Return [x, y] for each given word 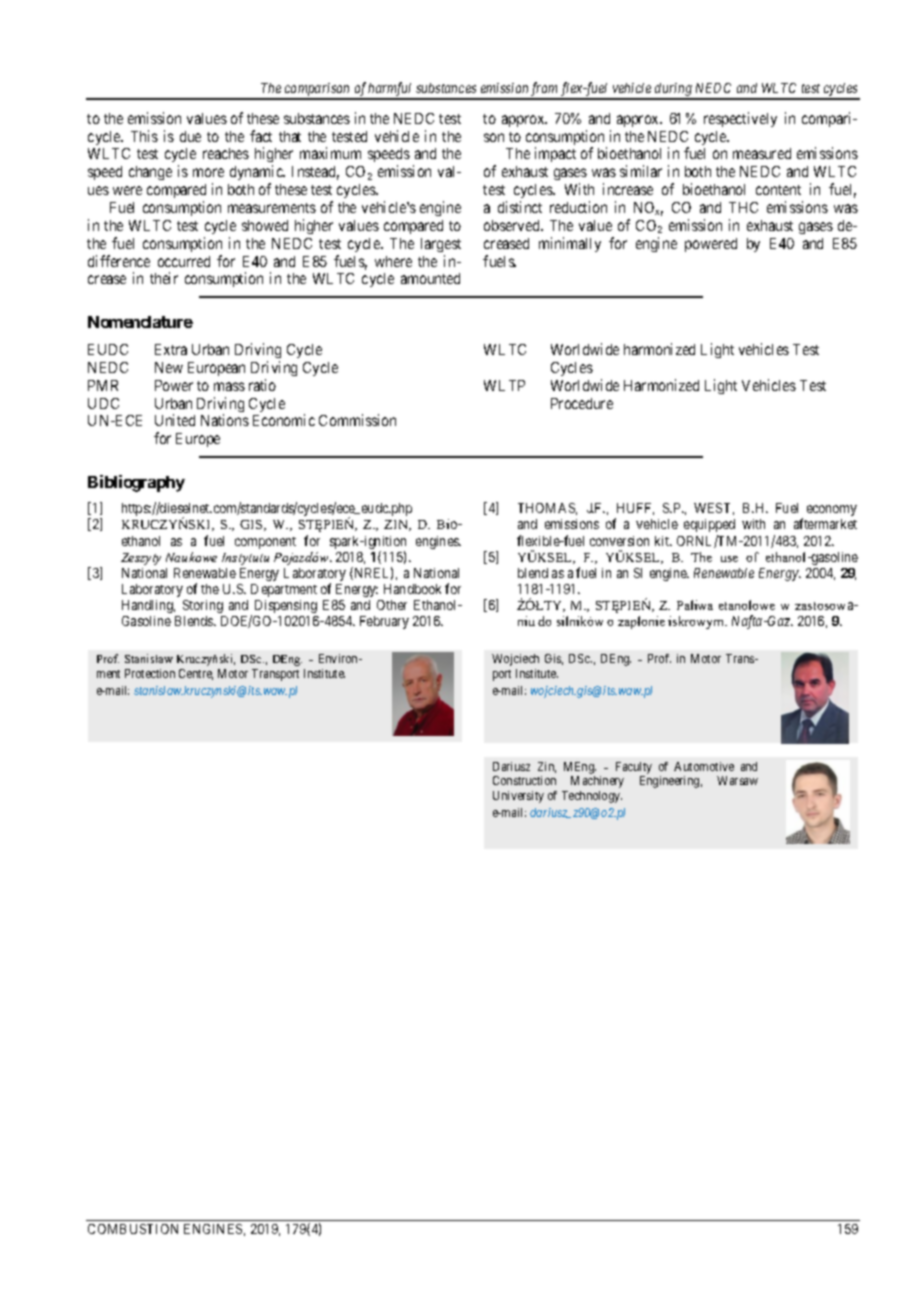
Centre [196, 674]
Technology [592, 797]
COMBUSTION [133, 1229]
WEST [714, 509]
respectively [740, 119]
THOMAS [547, 509]
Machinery [597, 782]
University [518, 797]
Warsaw [737, 780]
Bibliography [136, 483]
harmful [391, 90]
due [190, 136]
